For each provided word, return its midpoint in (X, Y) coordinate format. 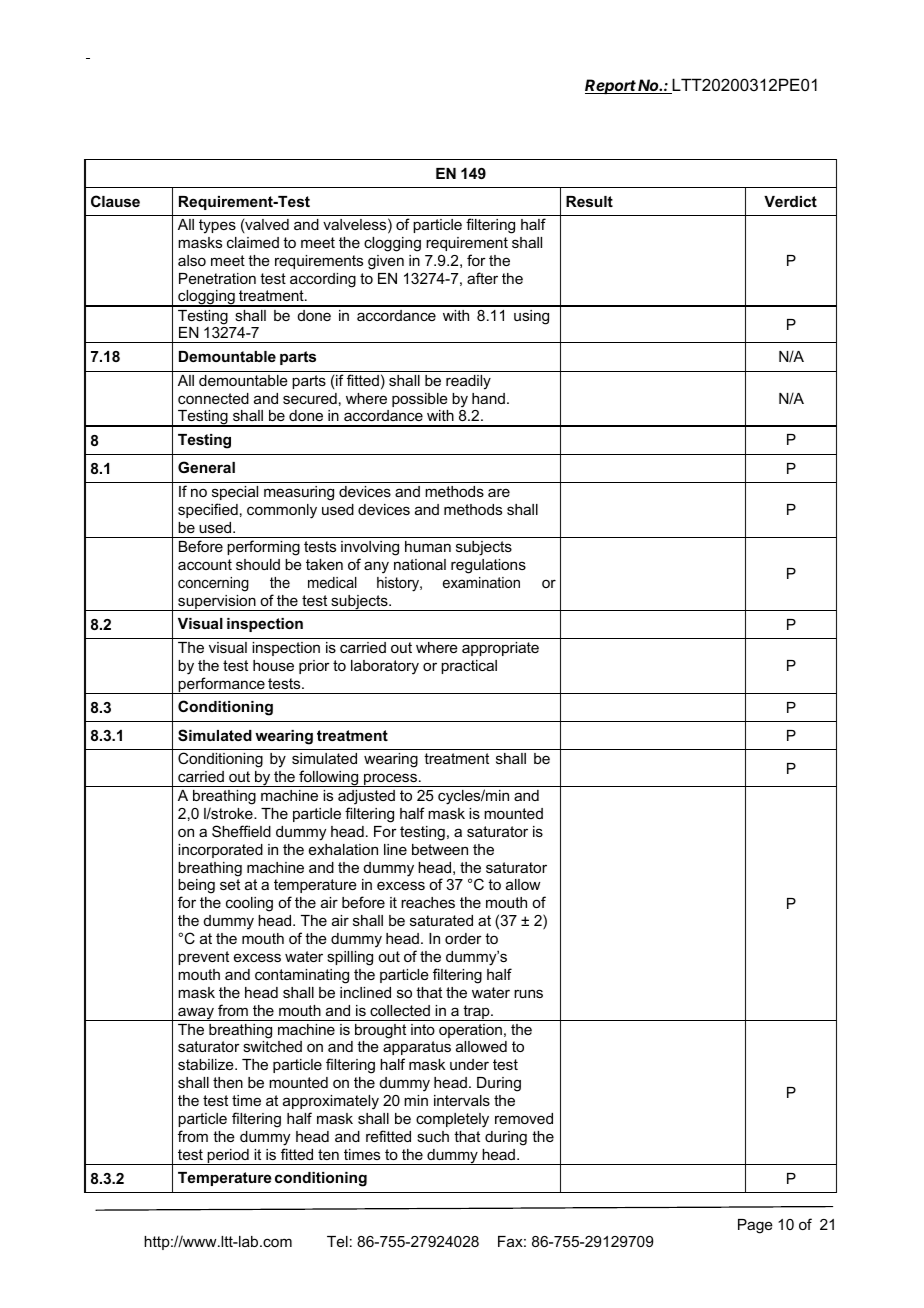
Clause (115, 201)
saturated (441, 920)
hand (488, 398)
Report (611, 86)
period (228, 1157)
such (433, 1136)
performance (222, 685)
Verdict (790, 201)
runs (528, 993)
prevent (203, 958)
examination (481, 582)
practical (469, 667)
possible (420, 400)
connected (213, 398)
